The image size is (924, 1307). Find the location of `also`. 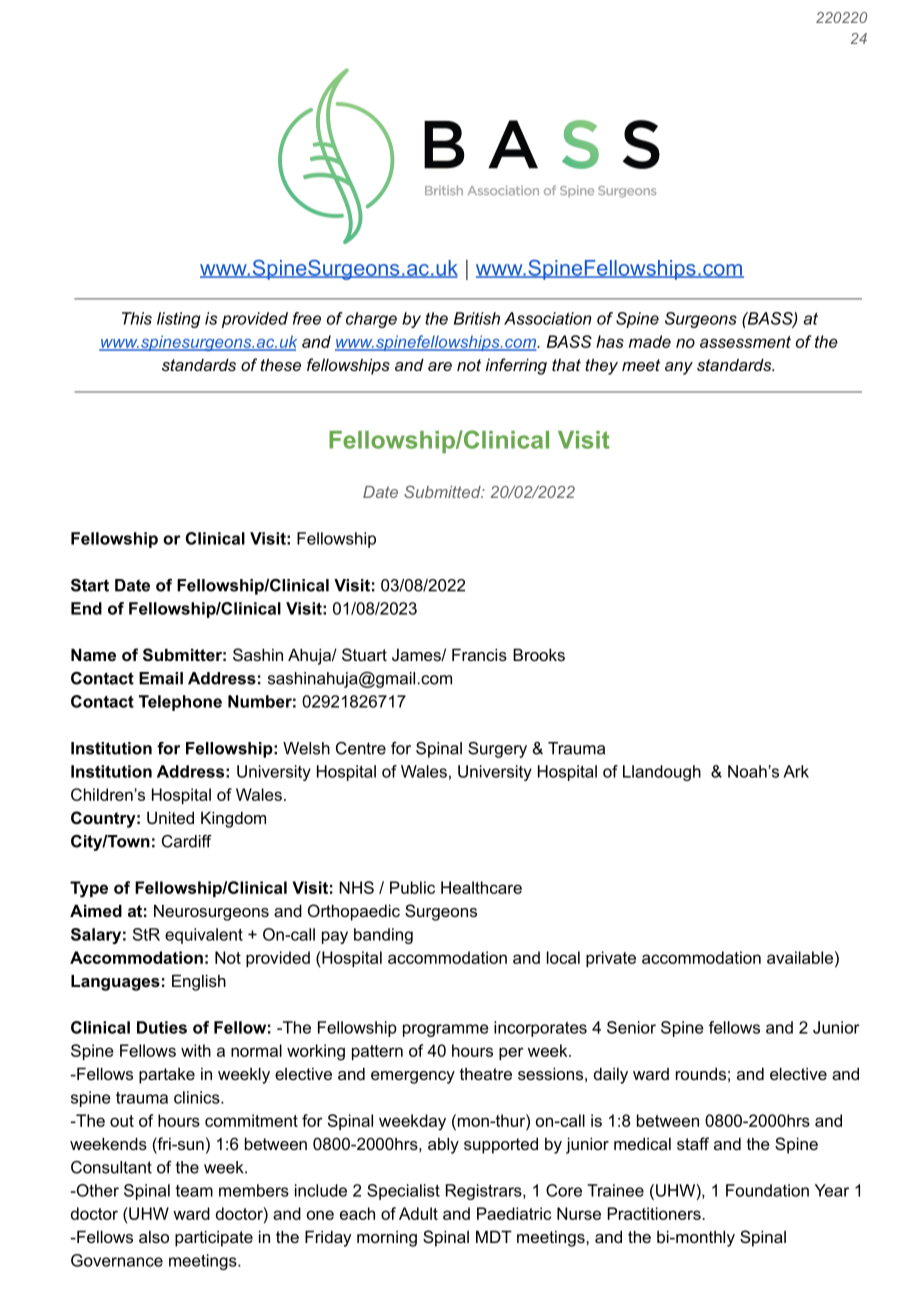

also is located at coordinates (154, 1236).
